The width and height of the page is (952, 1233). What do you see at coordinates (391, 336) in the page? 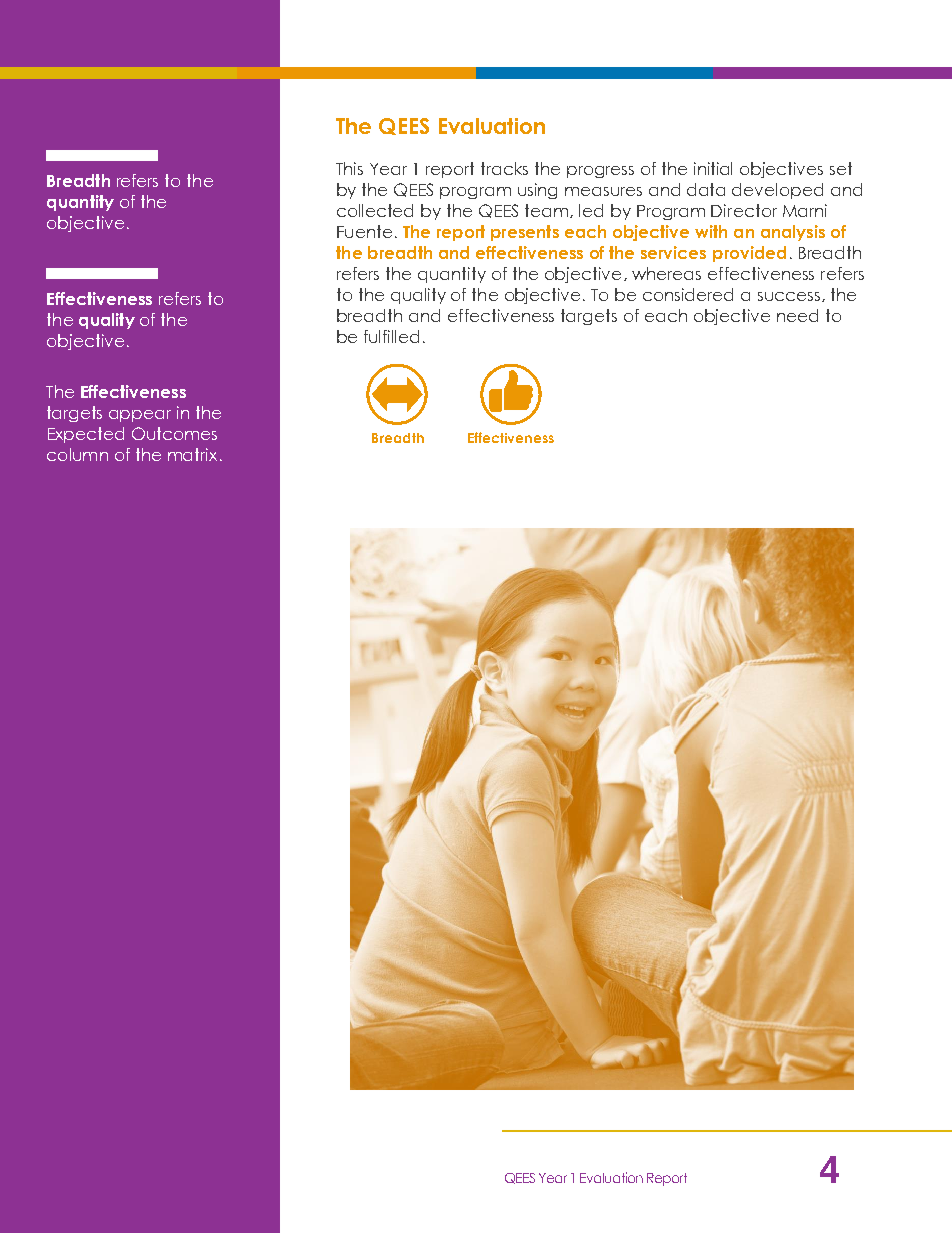
I see `fulfilled` at bounding box center [391, 336].
